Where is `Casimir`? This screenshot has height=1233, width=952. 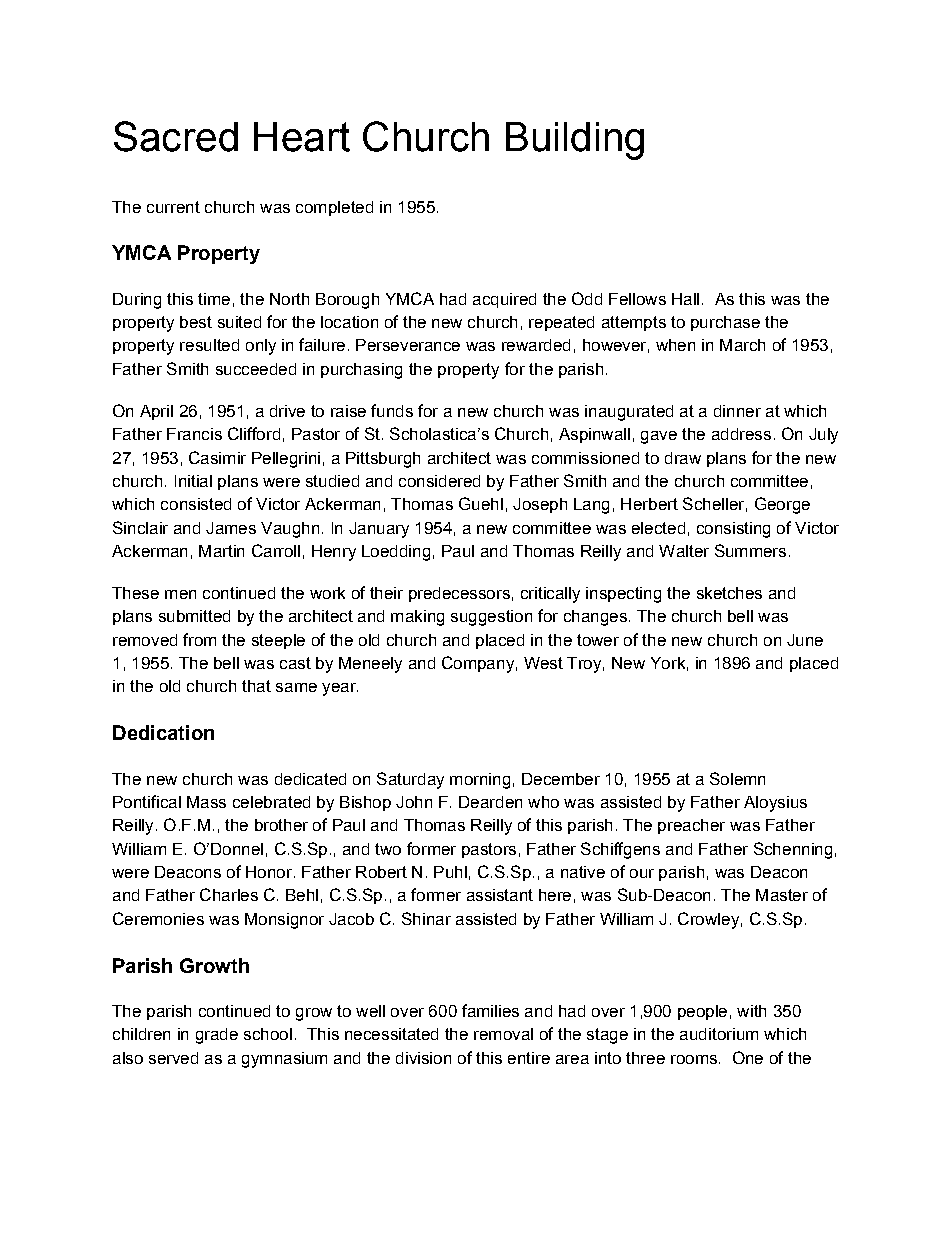
Casimir is located at coordinates (217, 457).
